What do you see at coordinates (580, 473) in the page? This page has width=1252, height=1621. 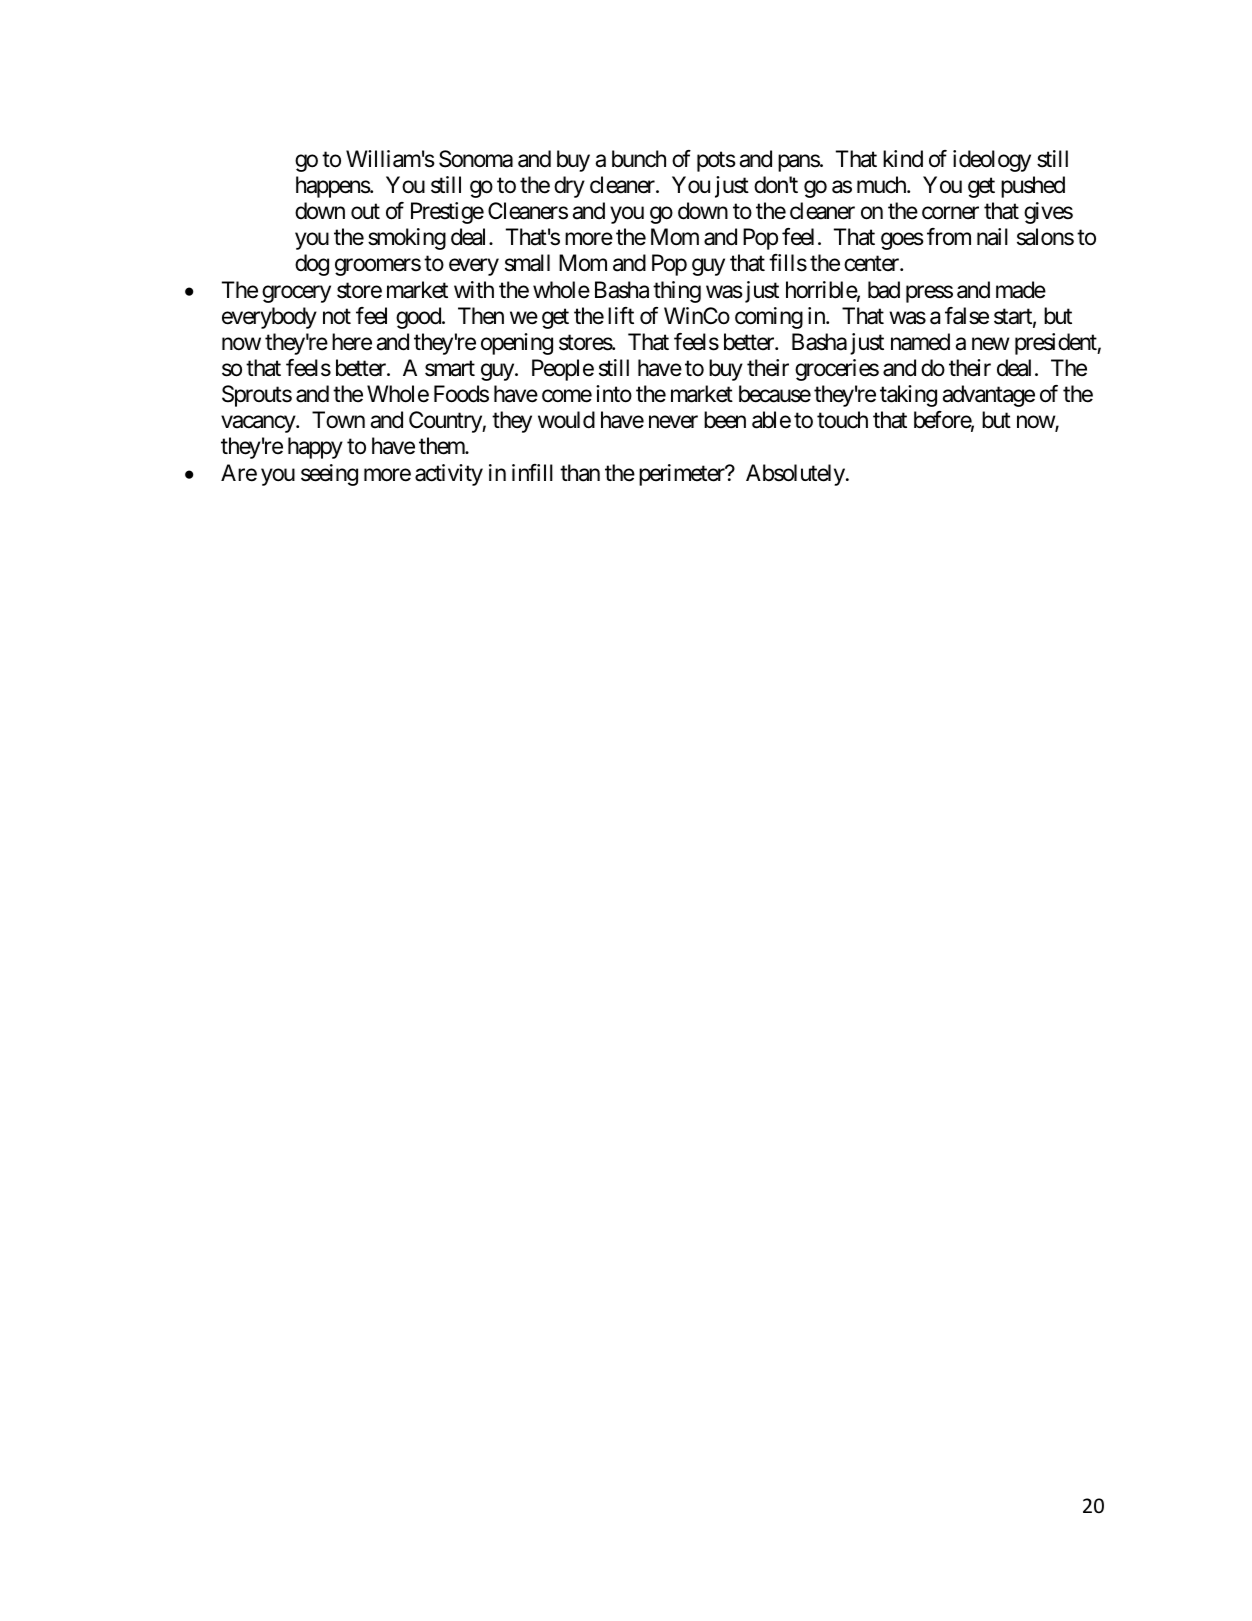 I see `than` at bounding box center [580, 473].
